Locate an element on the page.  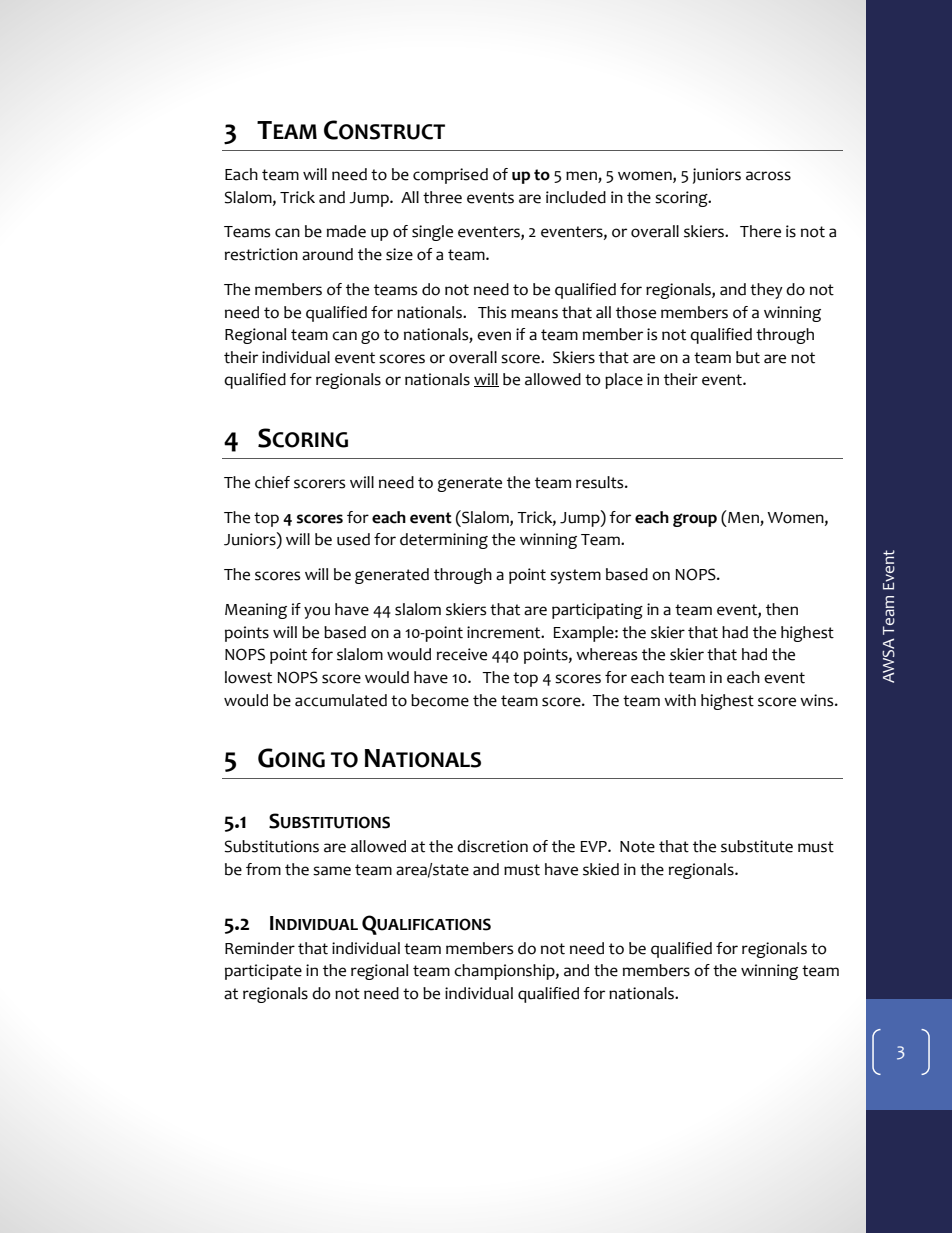
group is located at coordinates (695, 520).
